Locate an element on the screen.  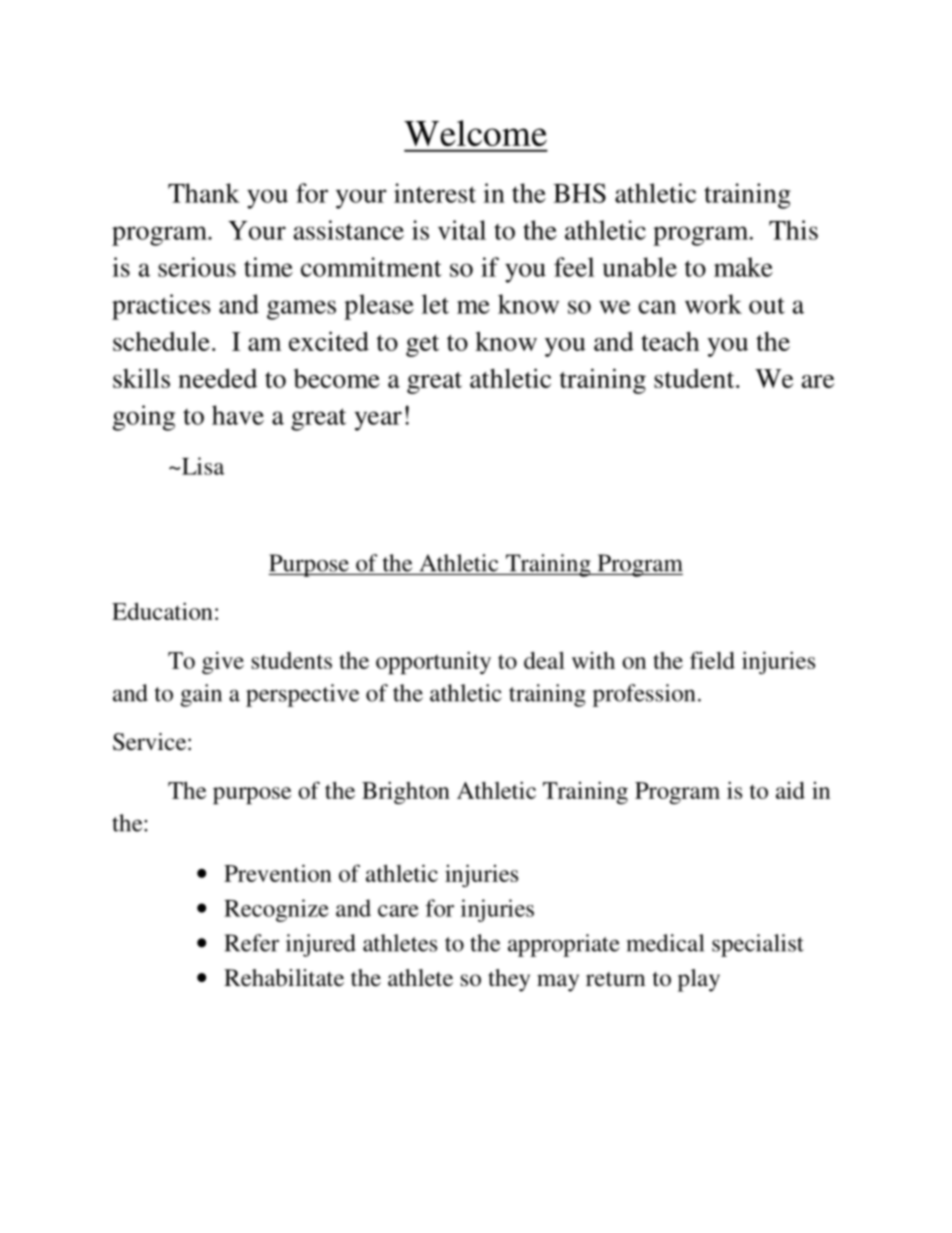
Thank is located at coordinates (204, 193).
